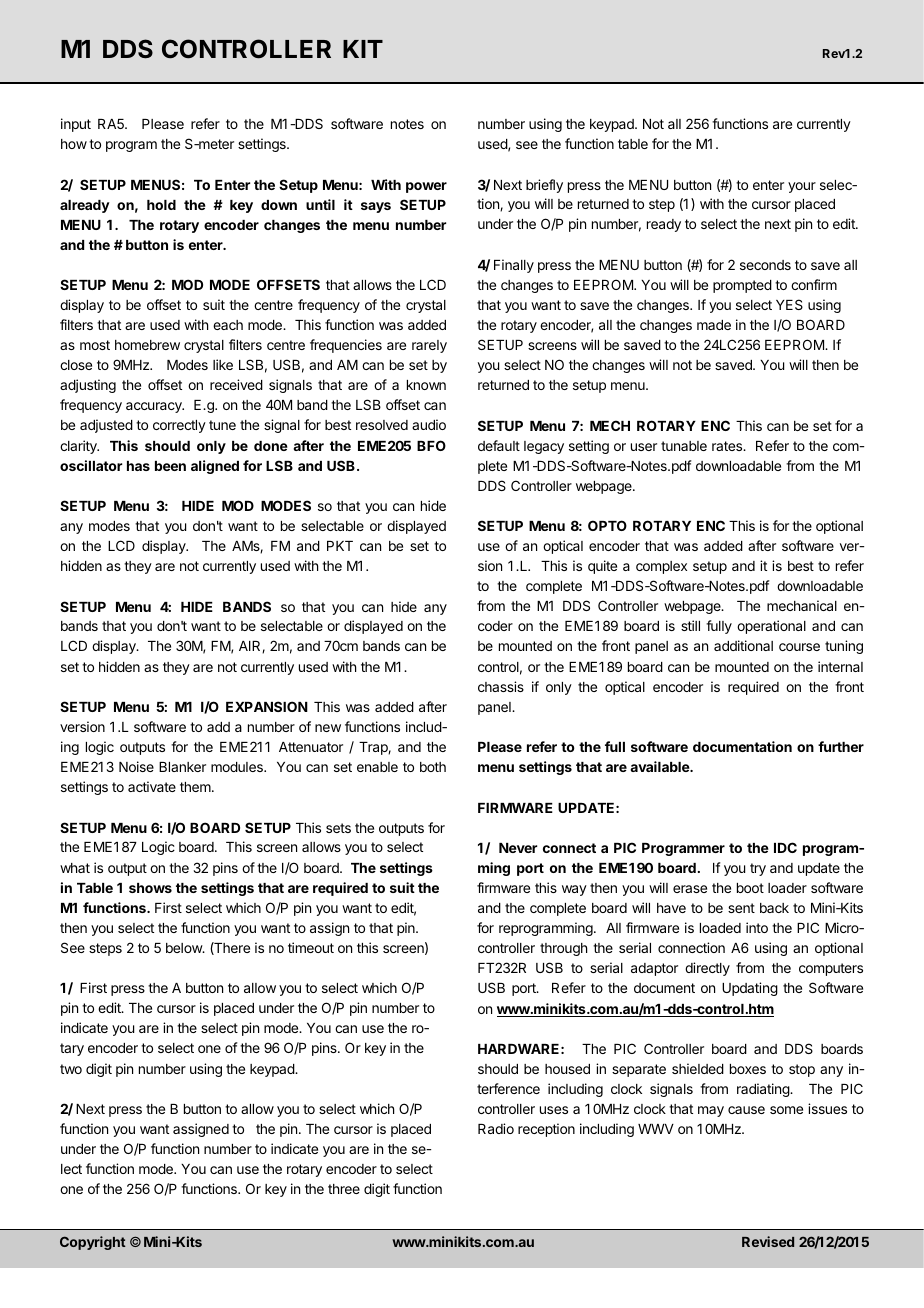 The image size is (924, 1308). I want to click on Copyright, so click(93, 1243).
